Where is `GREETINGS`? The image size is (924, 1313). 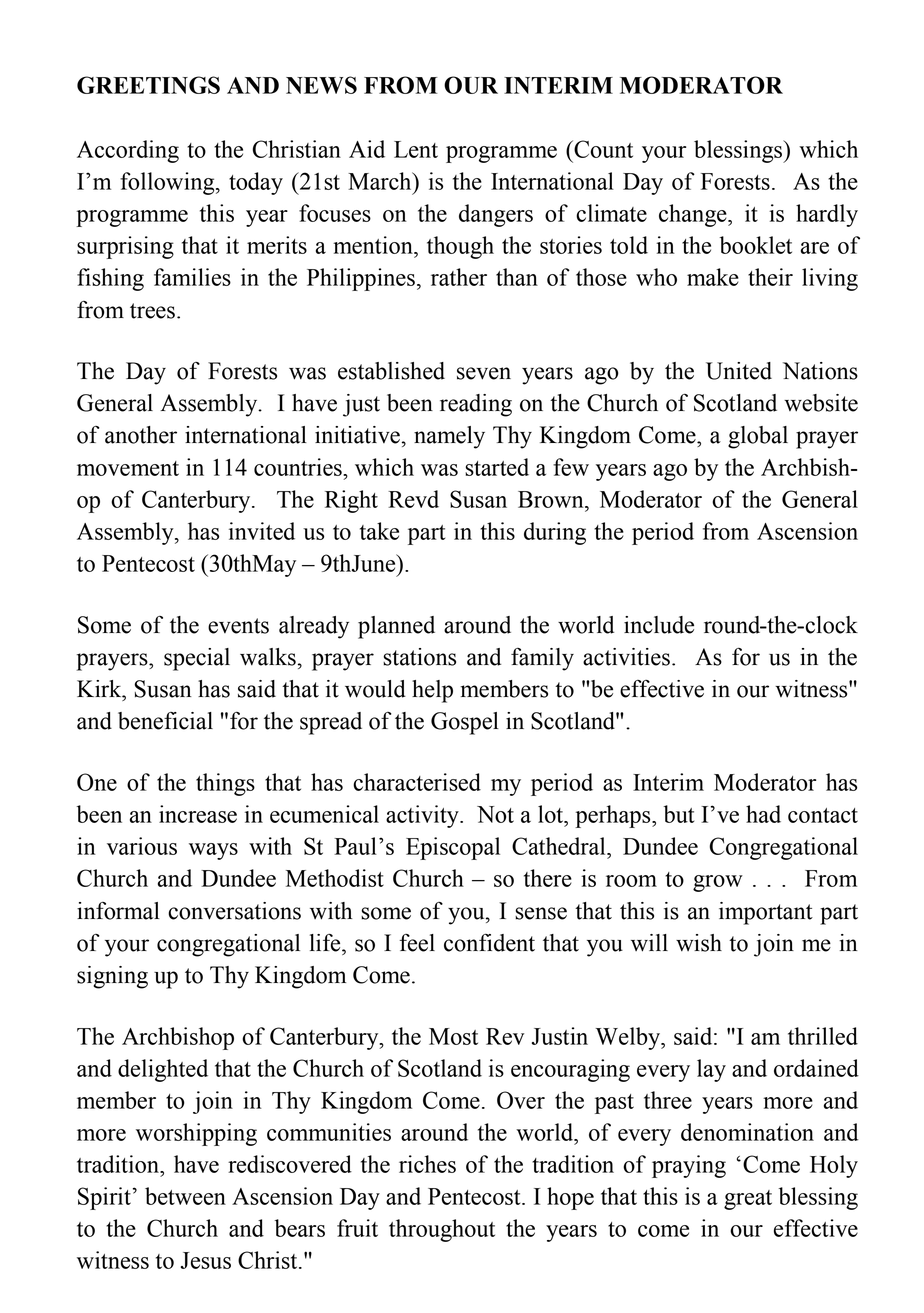 GREETINGS is located at coordinates (148, 85).
